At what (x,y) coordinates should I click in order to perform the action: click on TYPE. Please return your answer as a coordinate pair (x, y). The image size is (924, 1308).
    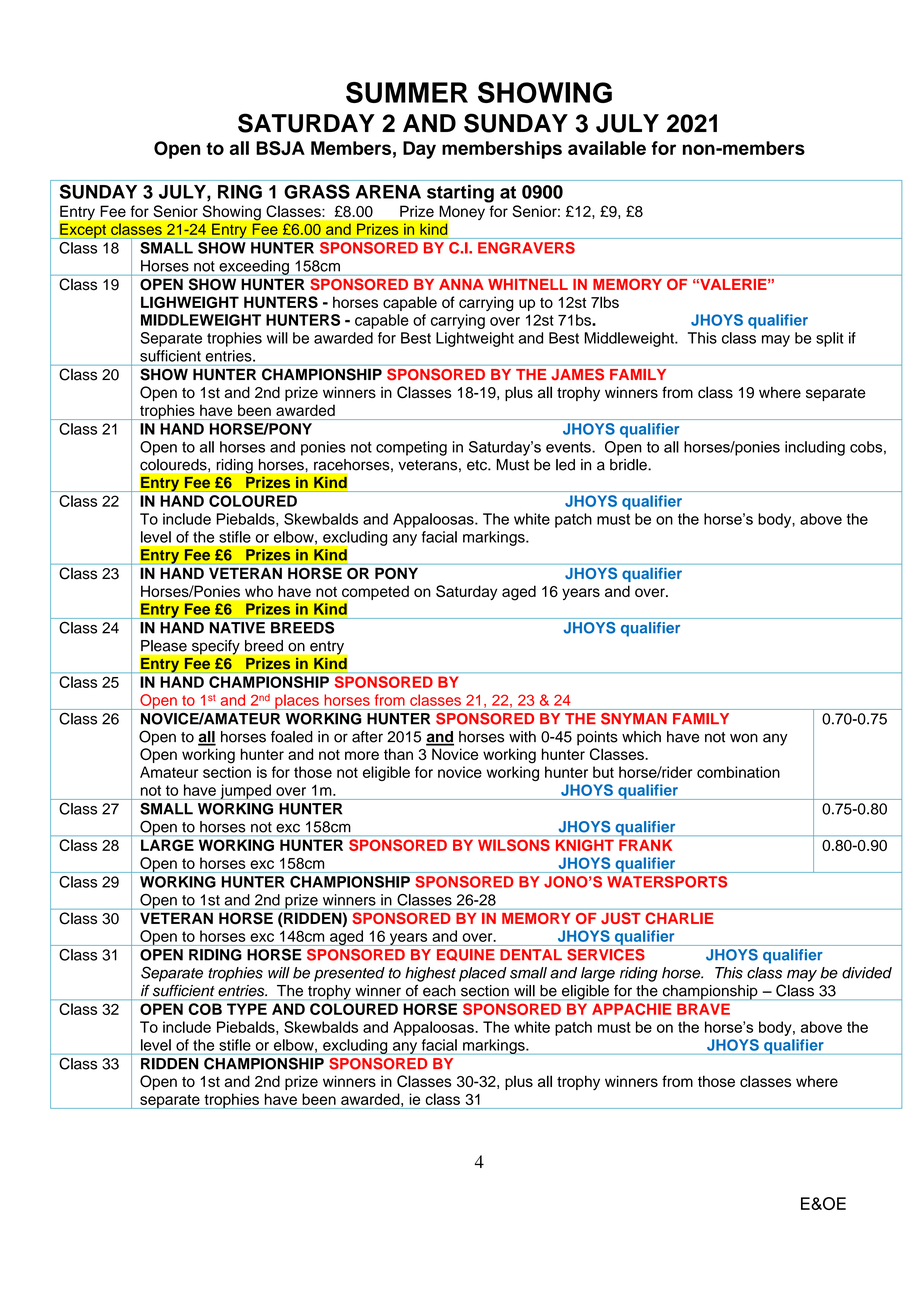
    Looking at the image, I should click on (247, 1009).
